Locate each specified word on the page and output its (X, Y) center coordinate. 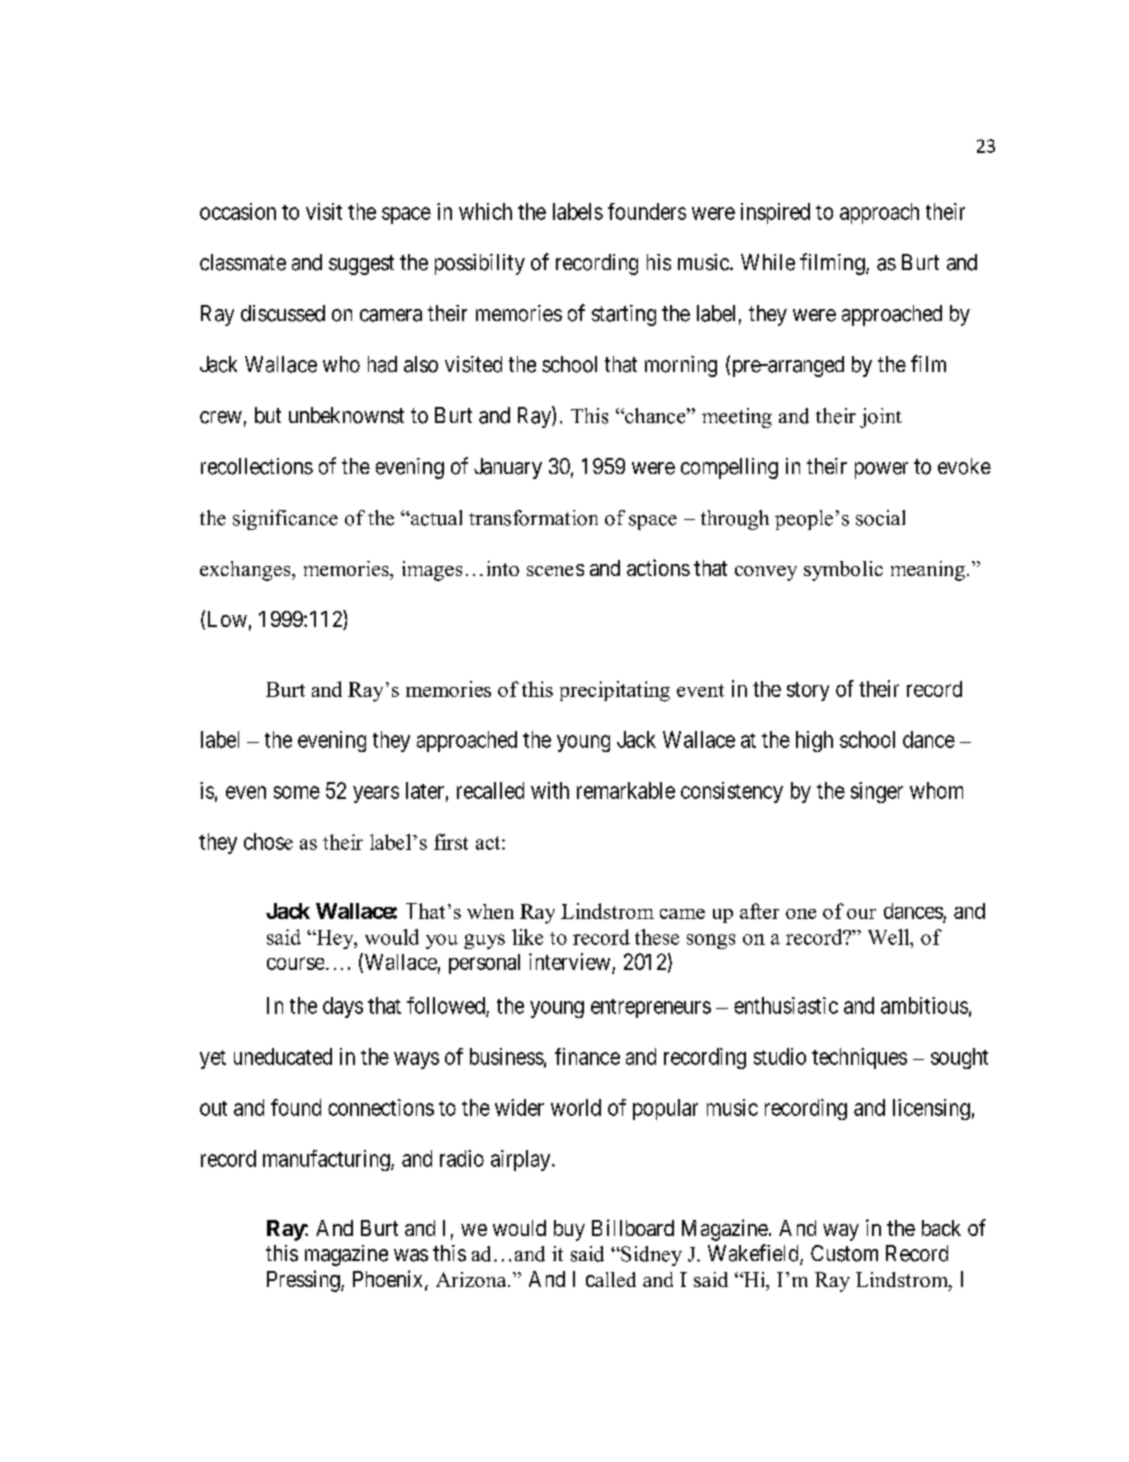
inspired (775, 213)
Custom (844, 1253)
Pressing (304, 1281)
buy (569, 1230)
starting (624, 315)
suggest (361, 265)
